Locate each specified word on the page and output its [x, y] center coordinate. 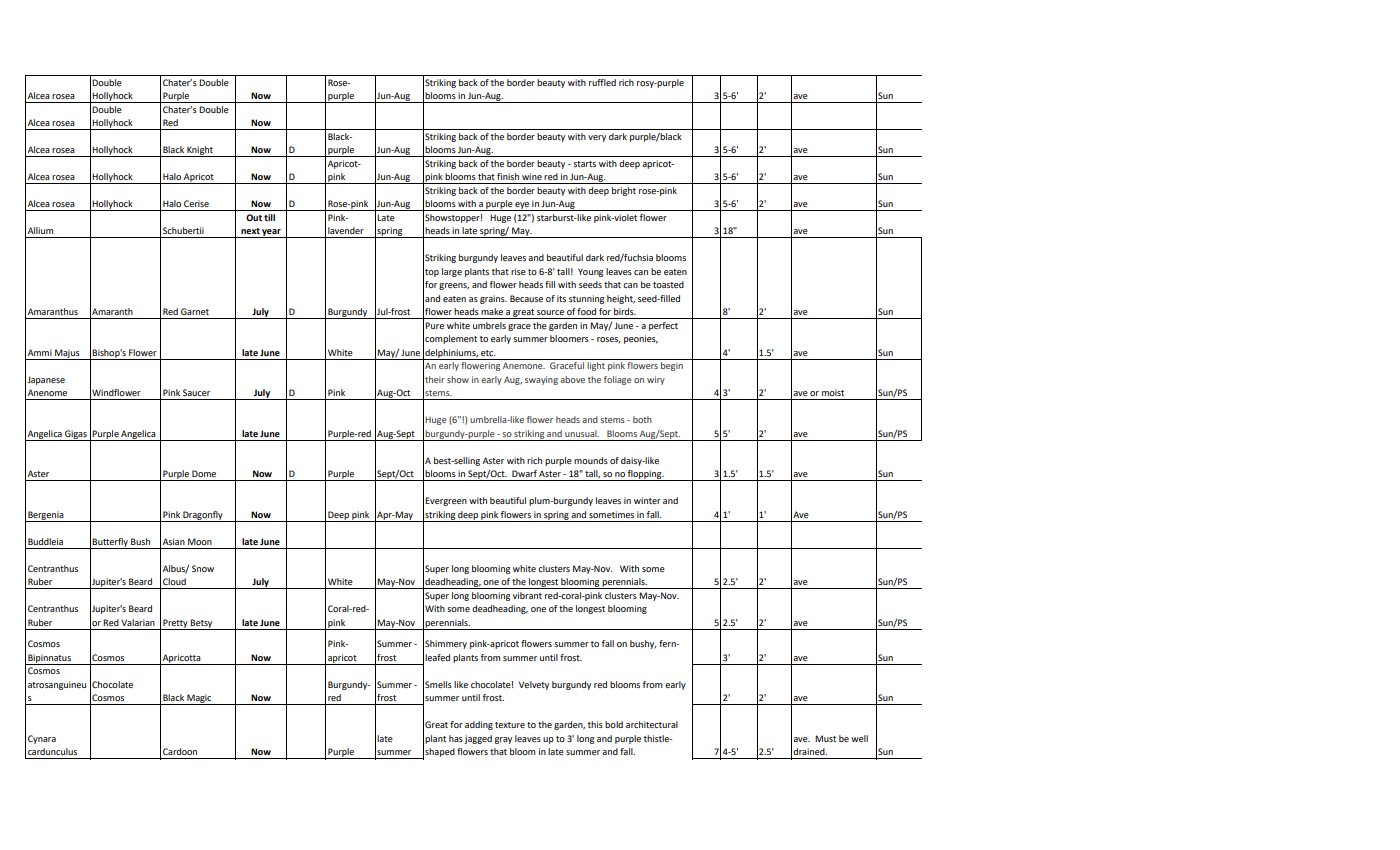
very [597, 138]
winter [647, 500]
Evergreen [446, 501]
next [250, 231]
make [492, 311]
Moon [200, 541]
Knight [200, 151]
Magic [199, 699]
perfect [663, 326]
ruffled [602, 82]
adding [479, 725]
